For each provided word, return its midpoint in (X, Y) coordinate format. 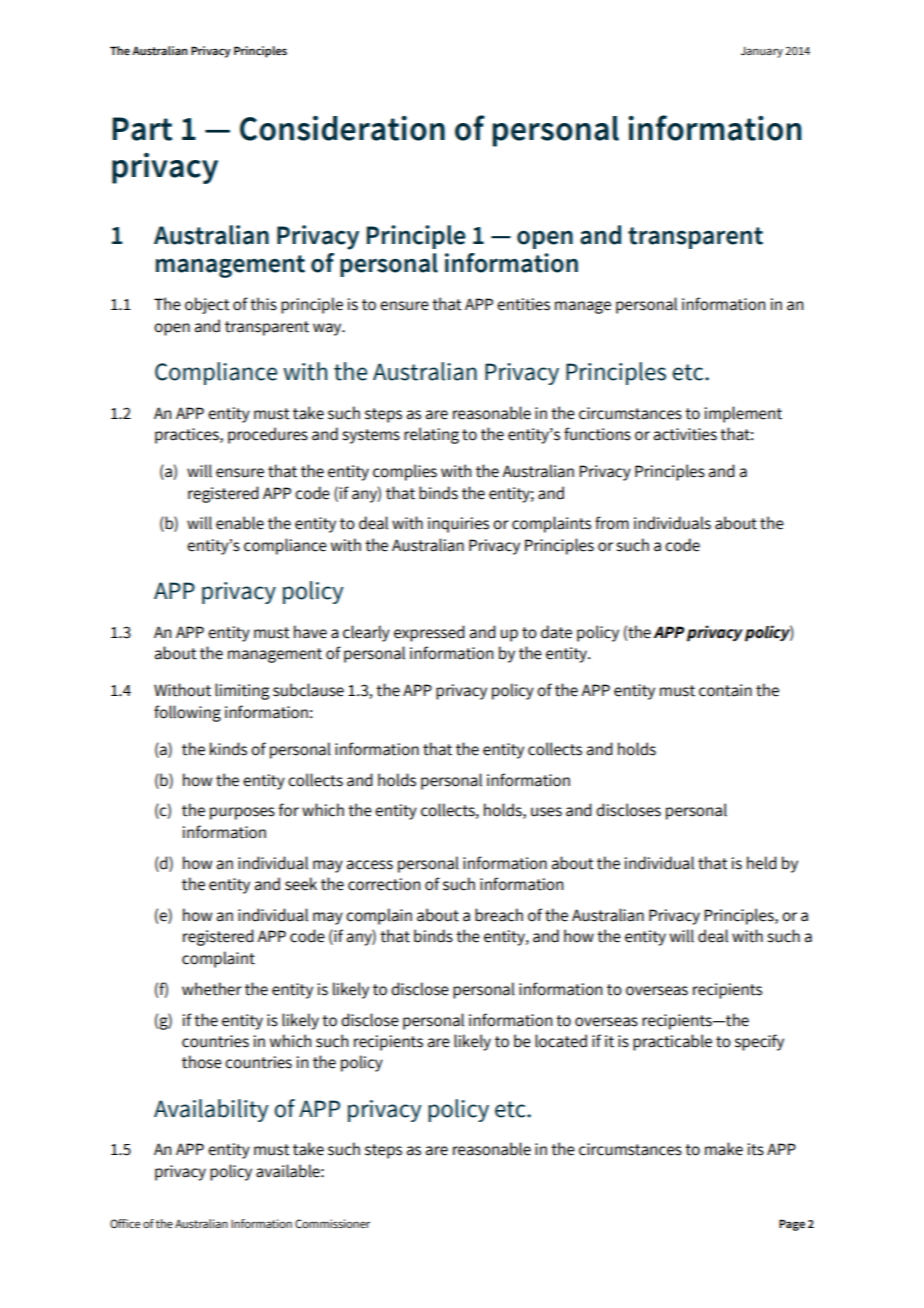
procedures (268, 435)
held (762, 863)
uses (546, 812)
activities (685, 434)
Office (125, 1223)
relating (431, 435)
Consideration (342, 128)
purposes (242, 813)
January (762, 52)
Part (142, 129)
